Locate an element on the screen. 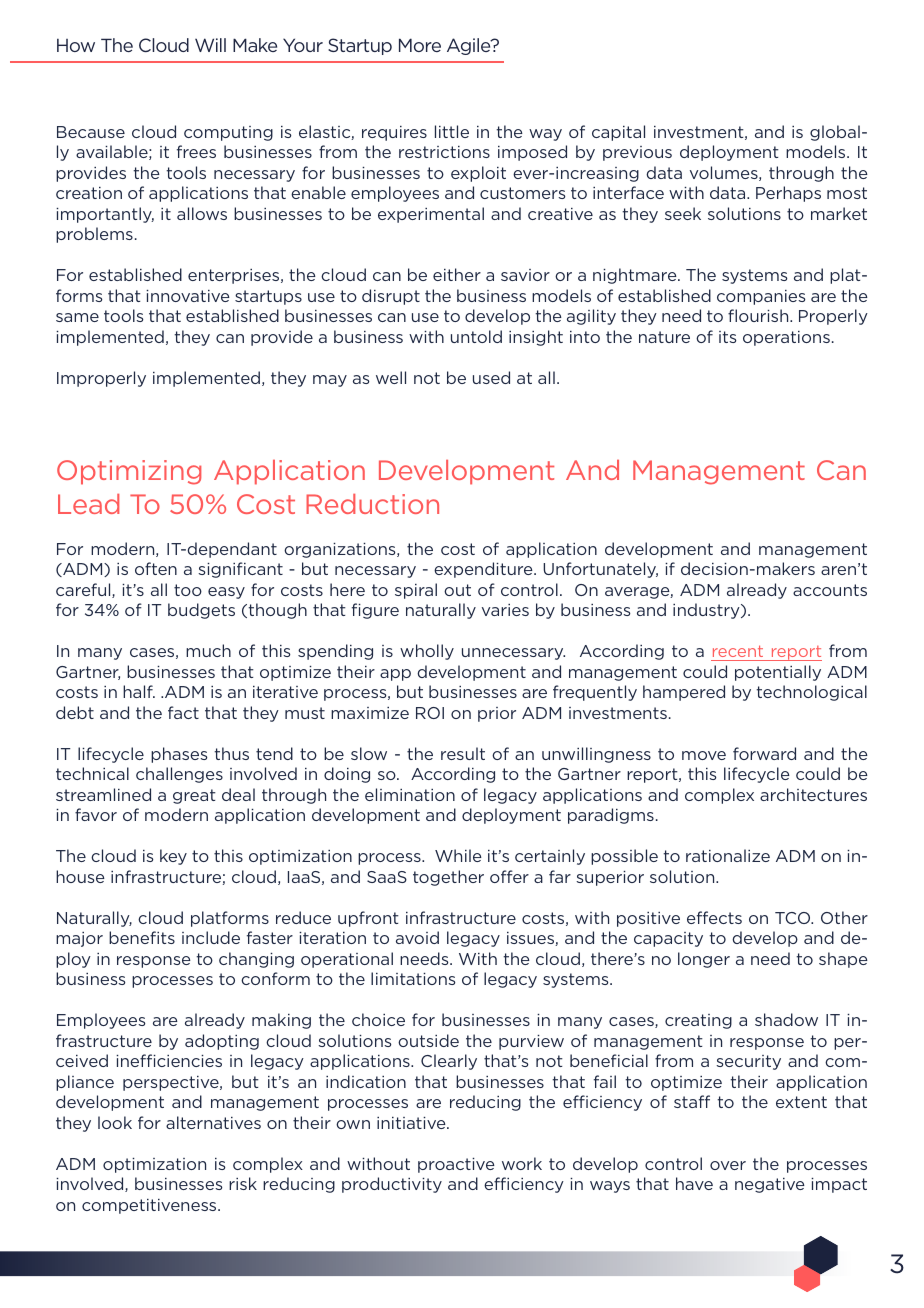  recent is located at coordinates (738, 651).
